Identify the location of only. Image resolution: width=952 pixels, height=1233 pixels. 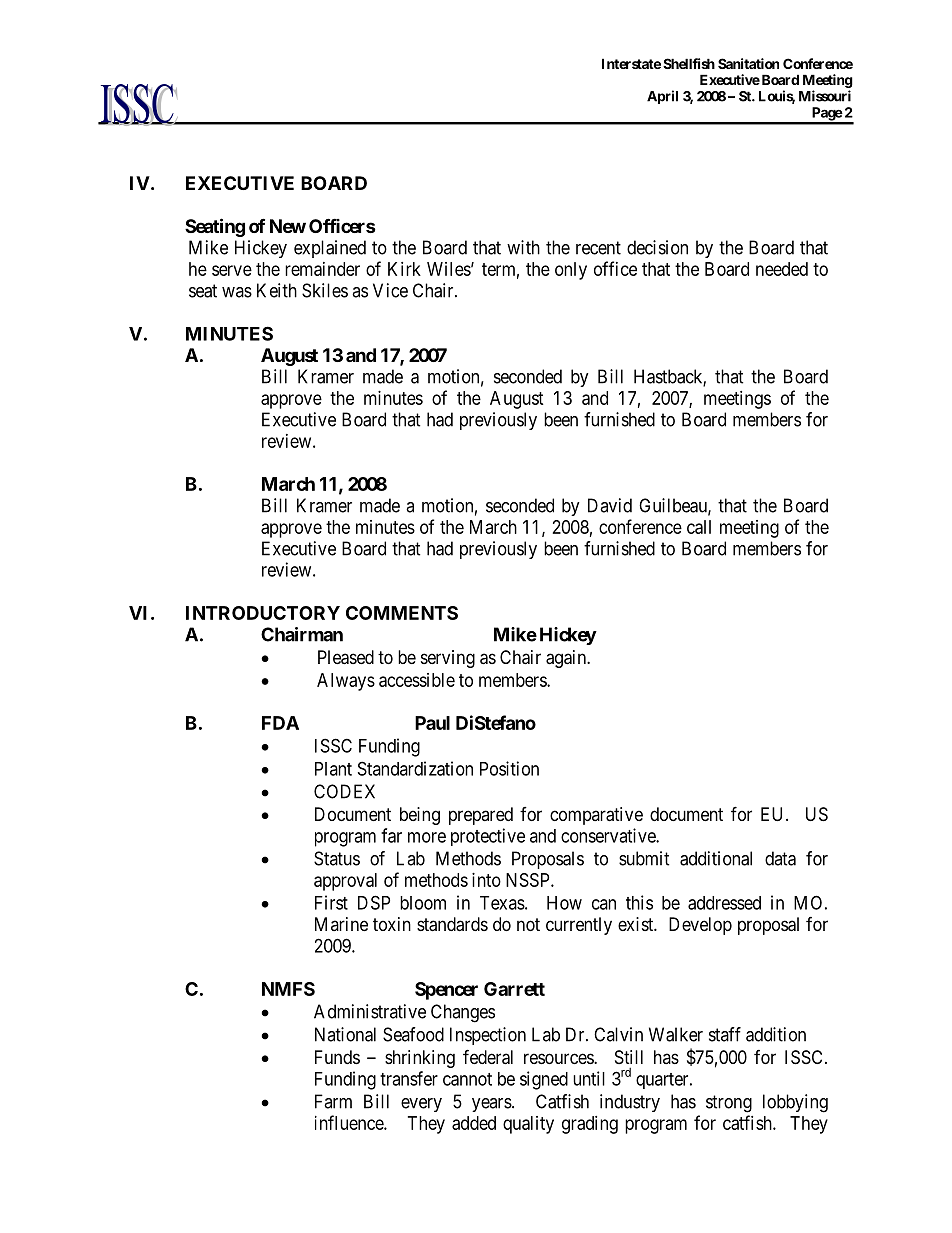
(571, 271).
